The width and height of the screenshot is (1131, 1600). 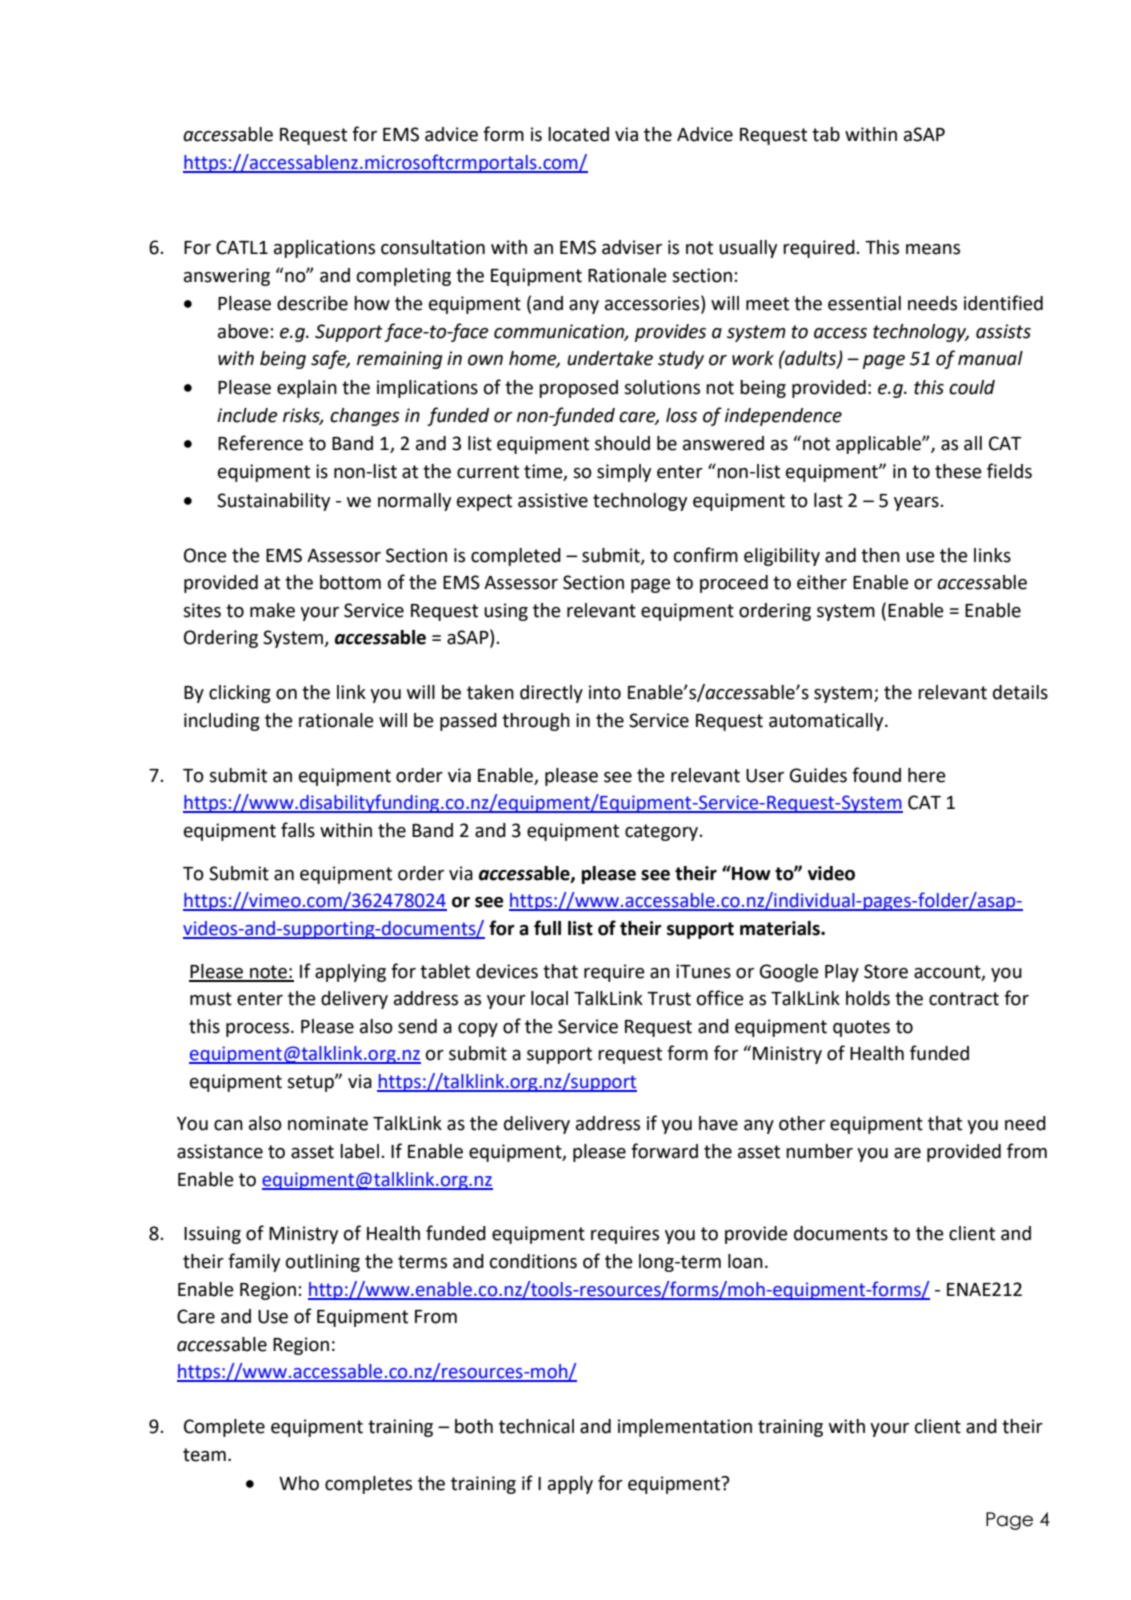 What do you see at coordinates (933, 249) in the screenshot?
I see `means` at bounding box center [933, 249].
